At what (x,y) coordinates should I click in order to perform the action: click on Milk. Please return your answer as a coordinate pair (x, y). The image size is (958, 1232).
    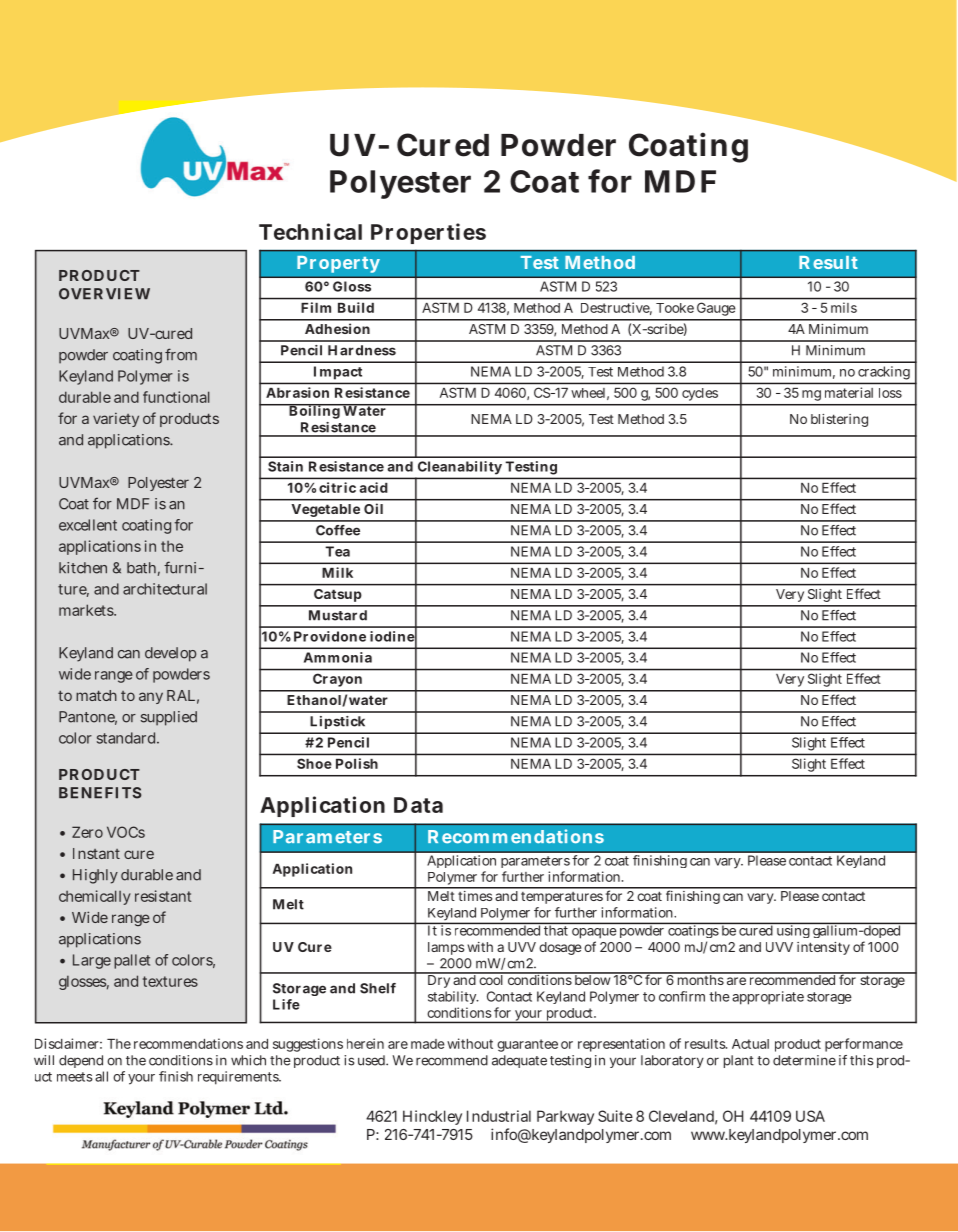
    Looking at the image, I should click on (337, 572).
